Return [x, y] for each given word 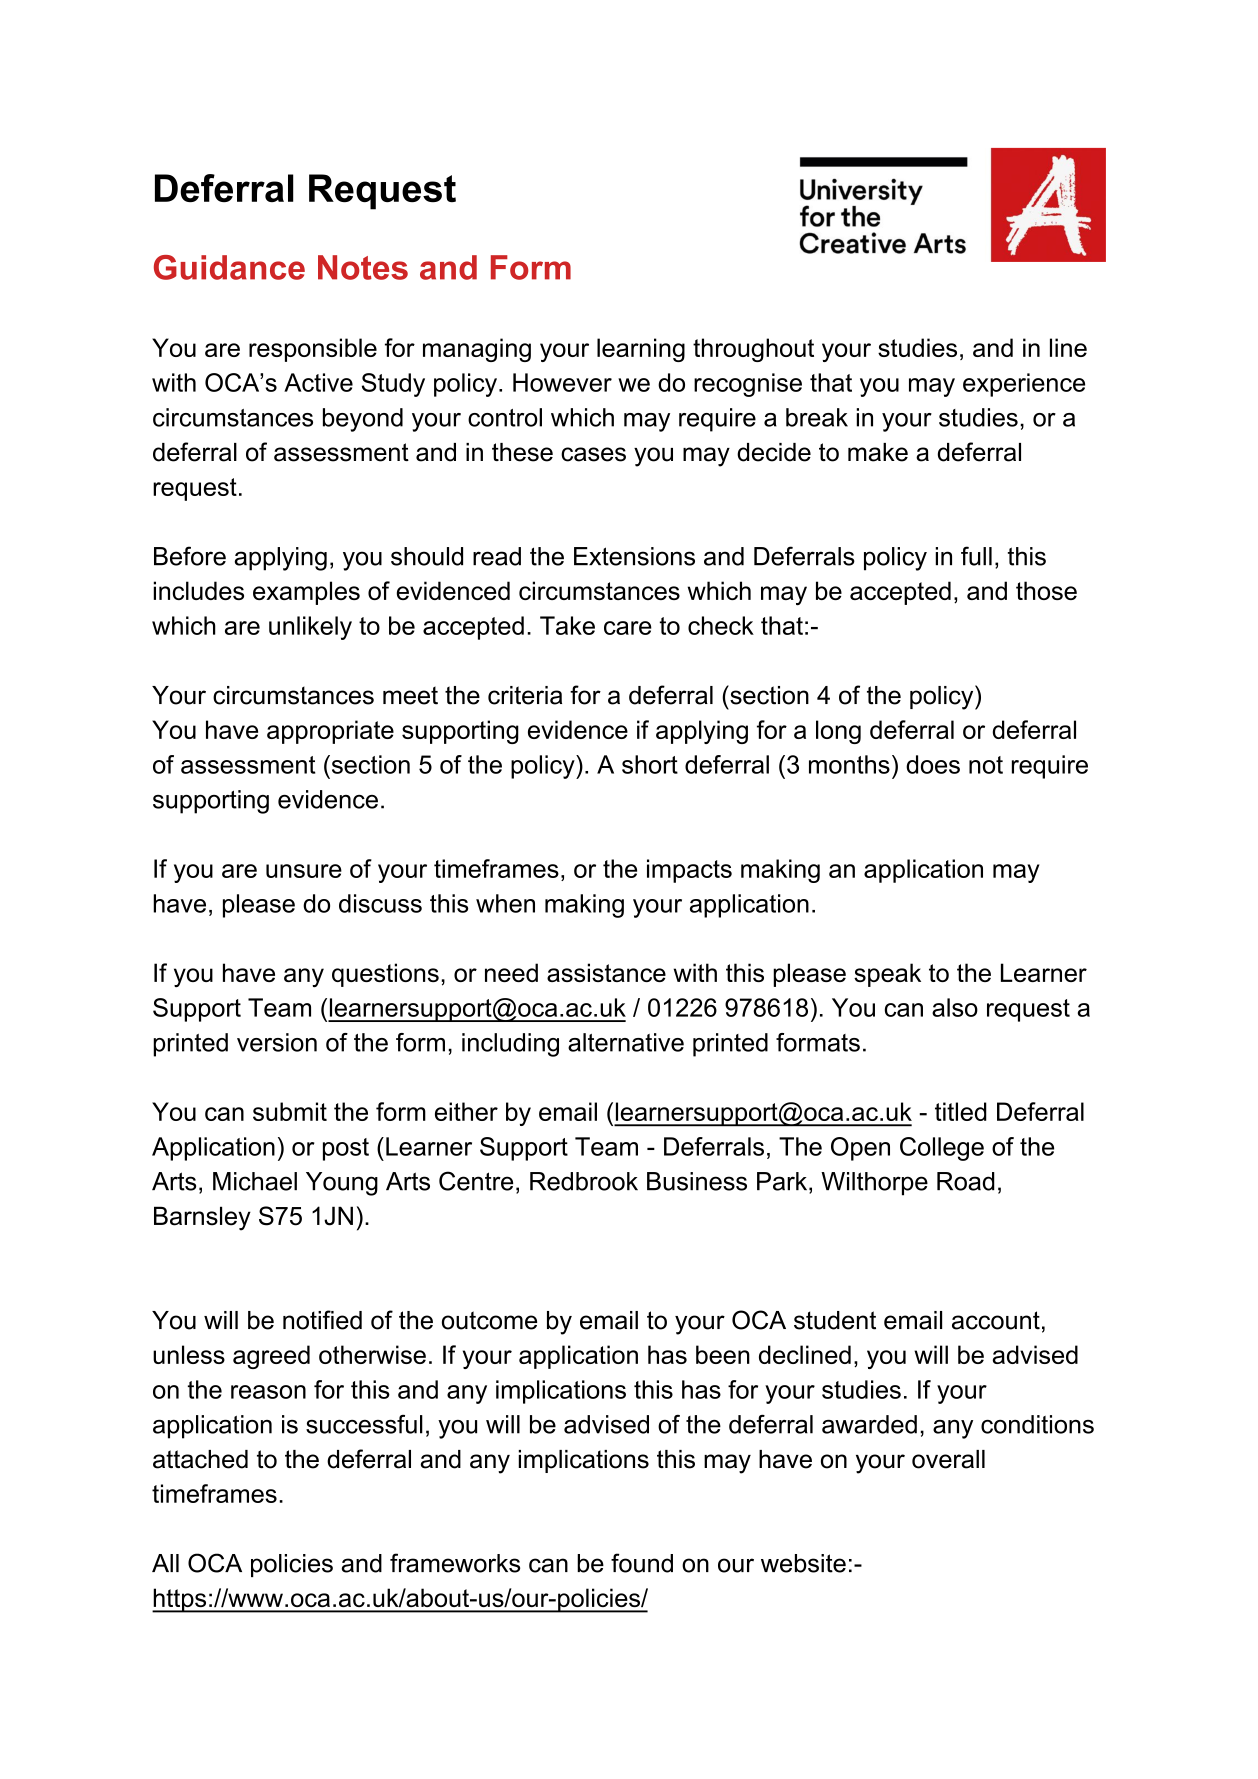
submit [290, 1111]
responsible [313, 350]
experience [1024, 385]
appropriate [330, 732]
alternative [626, 1042]
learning [641, 350]
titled [961, 1111]
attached [200, 1459]
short [650, 764]
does [933, 764]
